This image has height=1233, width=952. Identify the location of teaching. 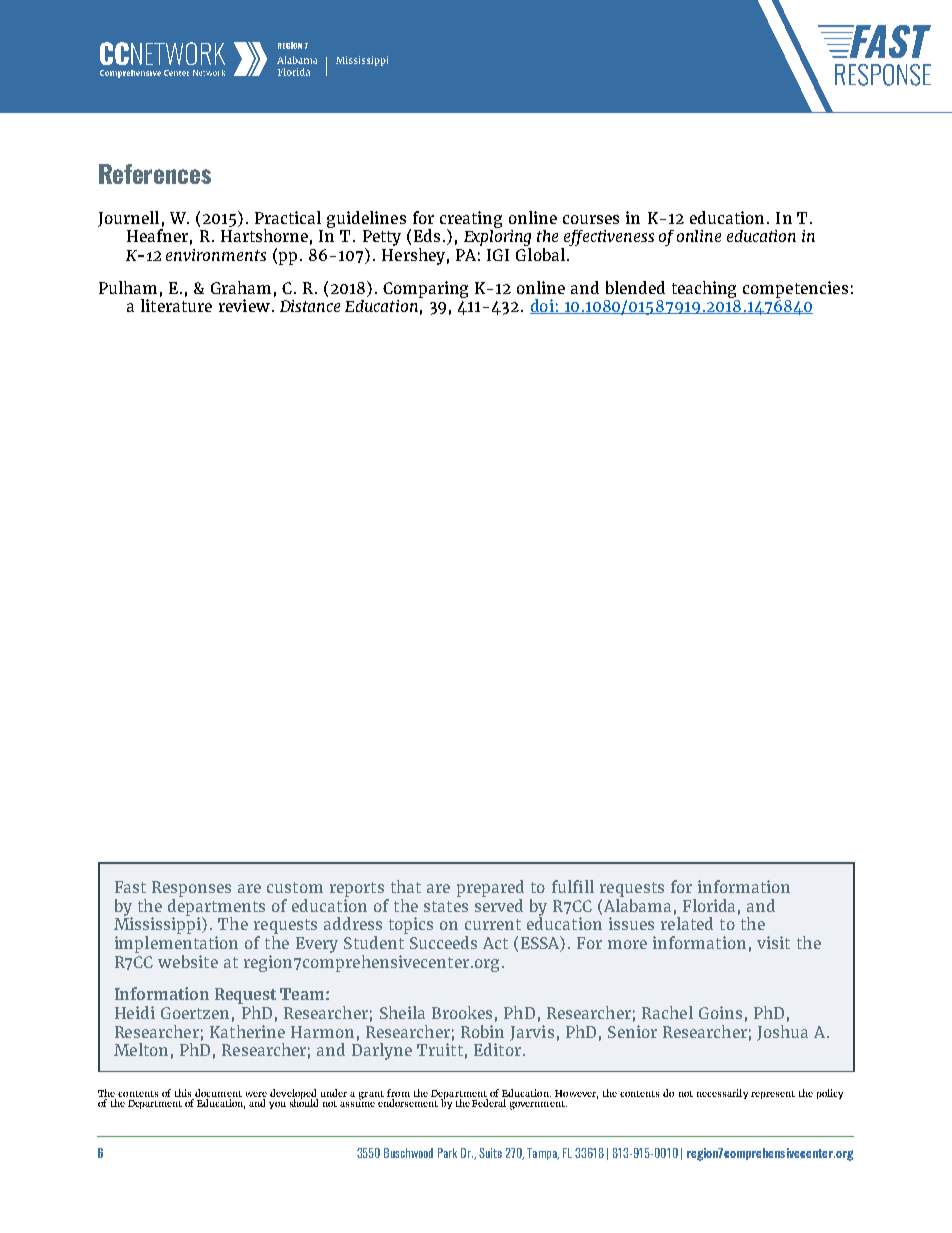
(704, 289).
